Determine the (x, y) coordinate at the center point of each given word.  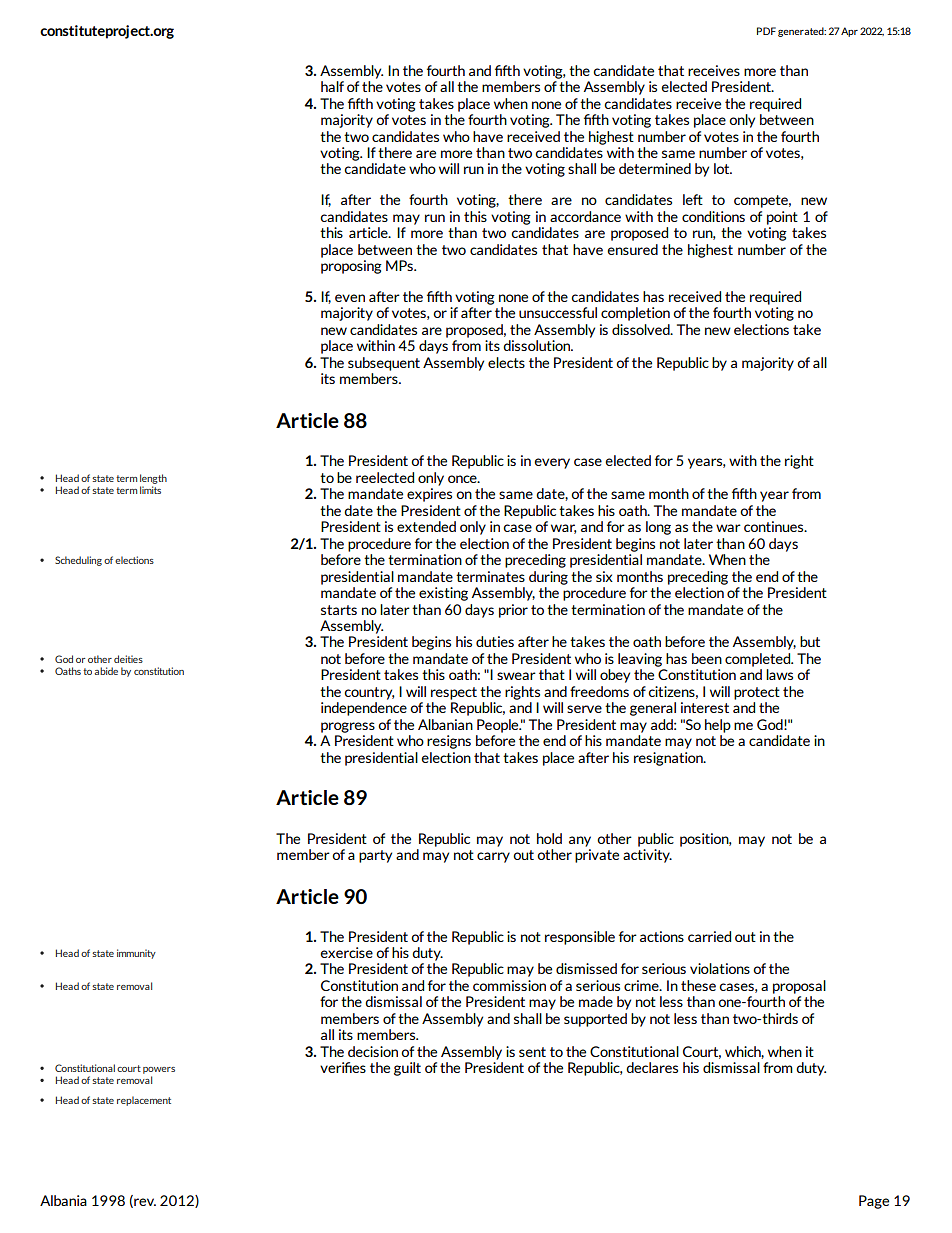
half (332, 86)
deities (128, 659)
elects (506, 362)
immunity (136, 954)
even (350, 298)
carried (709, 936)
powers (159, 1070)
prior (513, 611)
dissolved (642, 329)
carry (493, 857)
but (810, 641)
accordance (585, 216)
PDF (766, 31)
